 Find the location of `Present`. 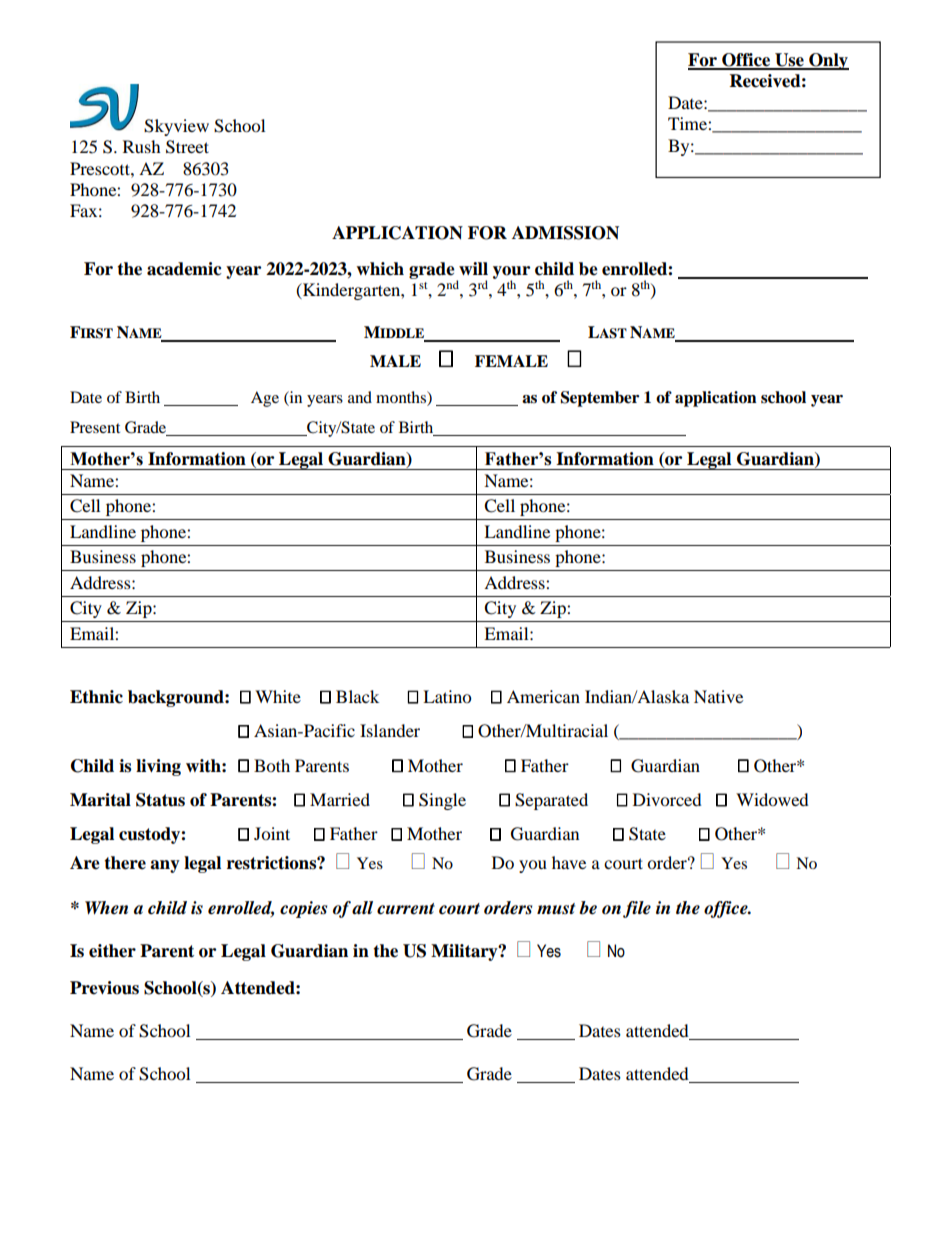

Present is located at coordinates (95, 427).
